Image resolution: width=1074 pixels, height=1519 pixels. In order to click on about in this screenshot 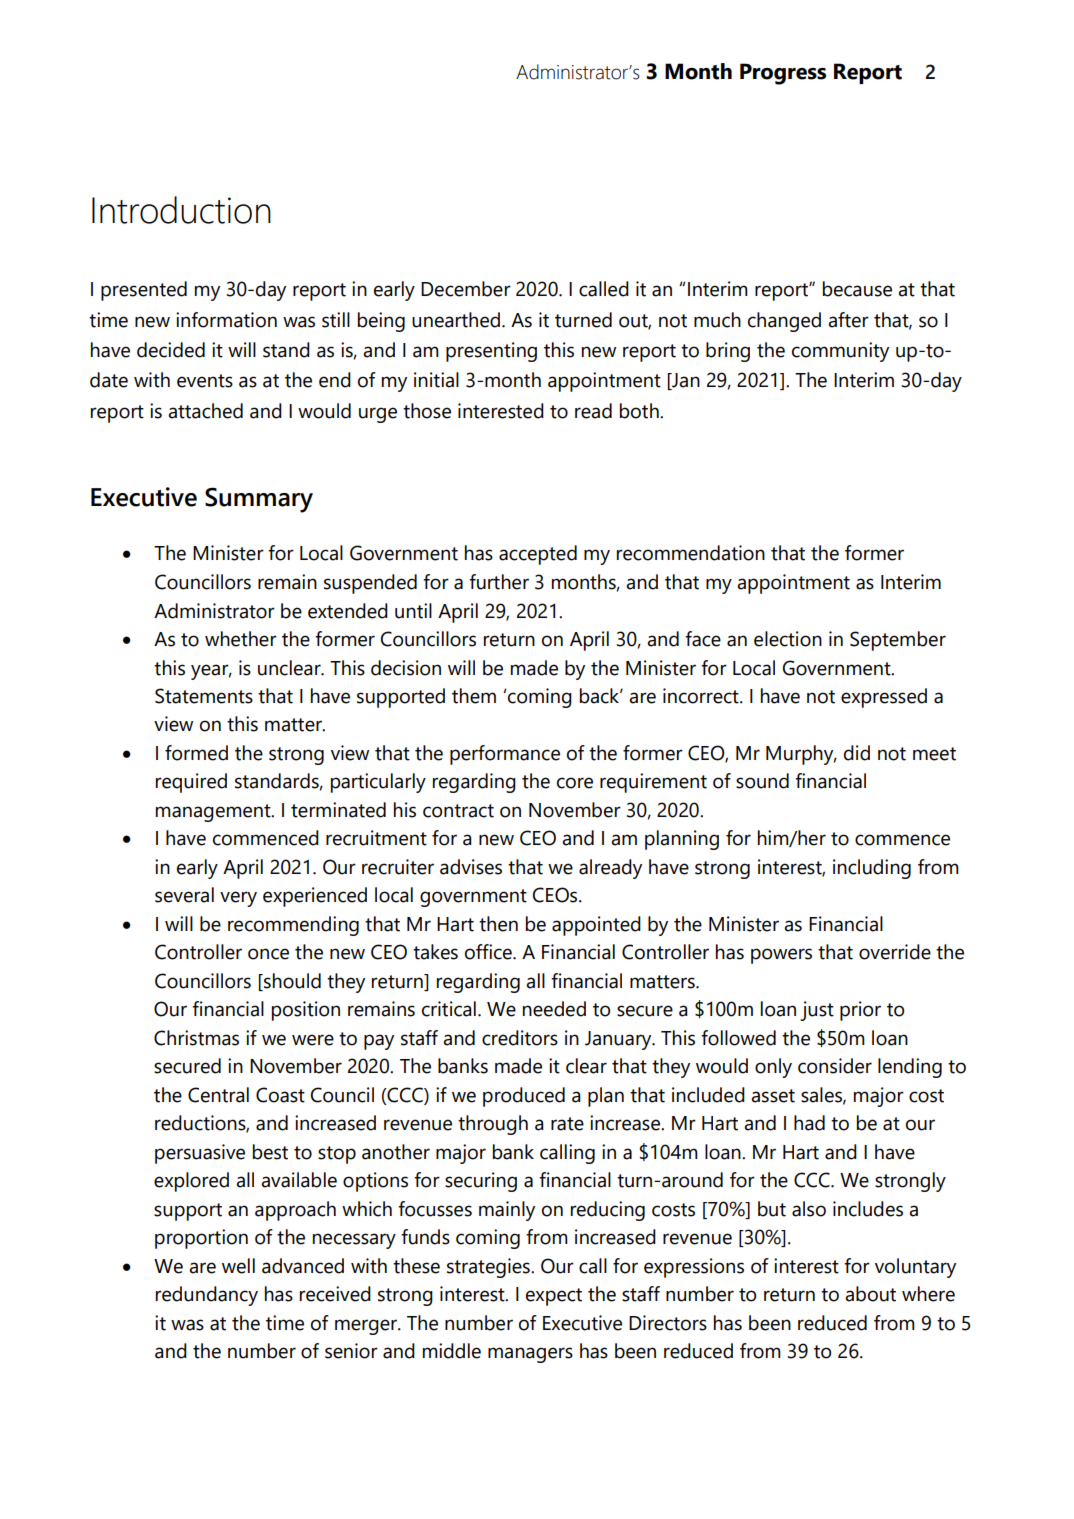, I will do `click(870, 1294)`.
